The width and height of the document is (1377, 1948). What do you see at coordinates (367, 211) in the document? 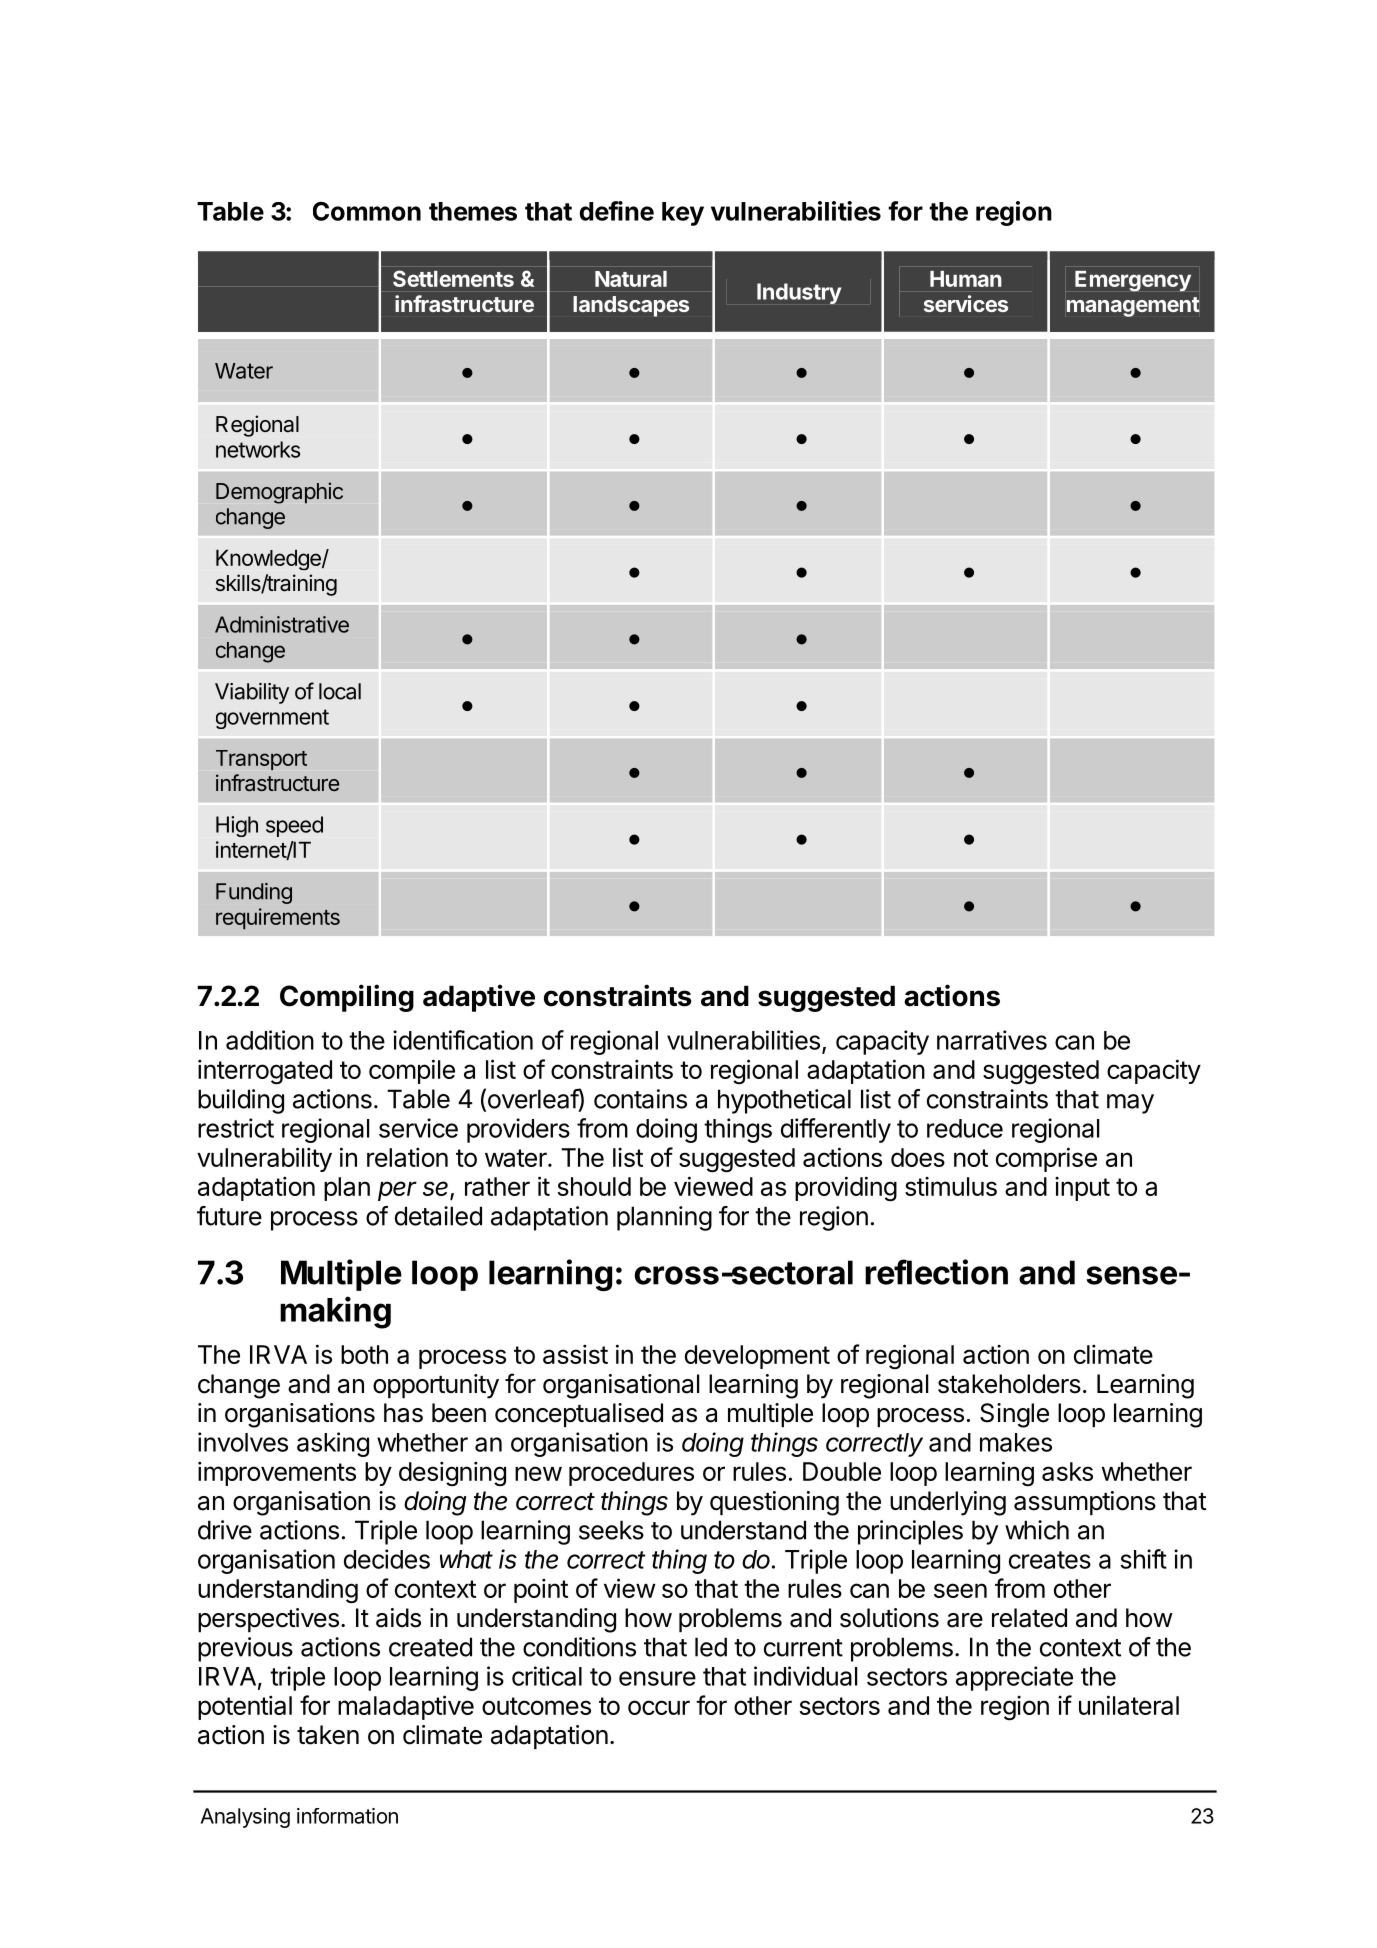
I see `Common` at bounding box center [367, 211].
